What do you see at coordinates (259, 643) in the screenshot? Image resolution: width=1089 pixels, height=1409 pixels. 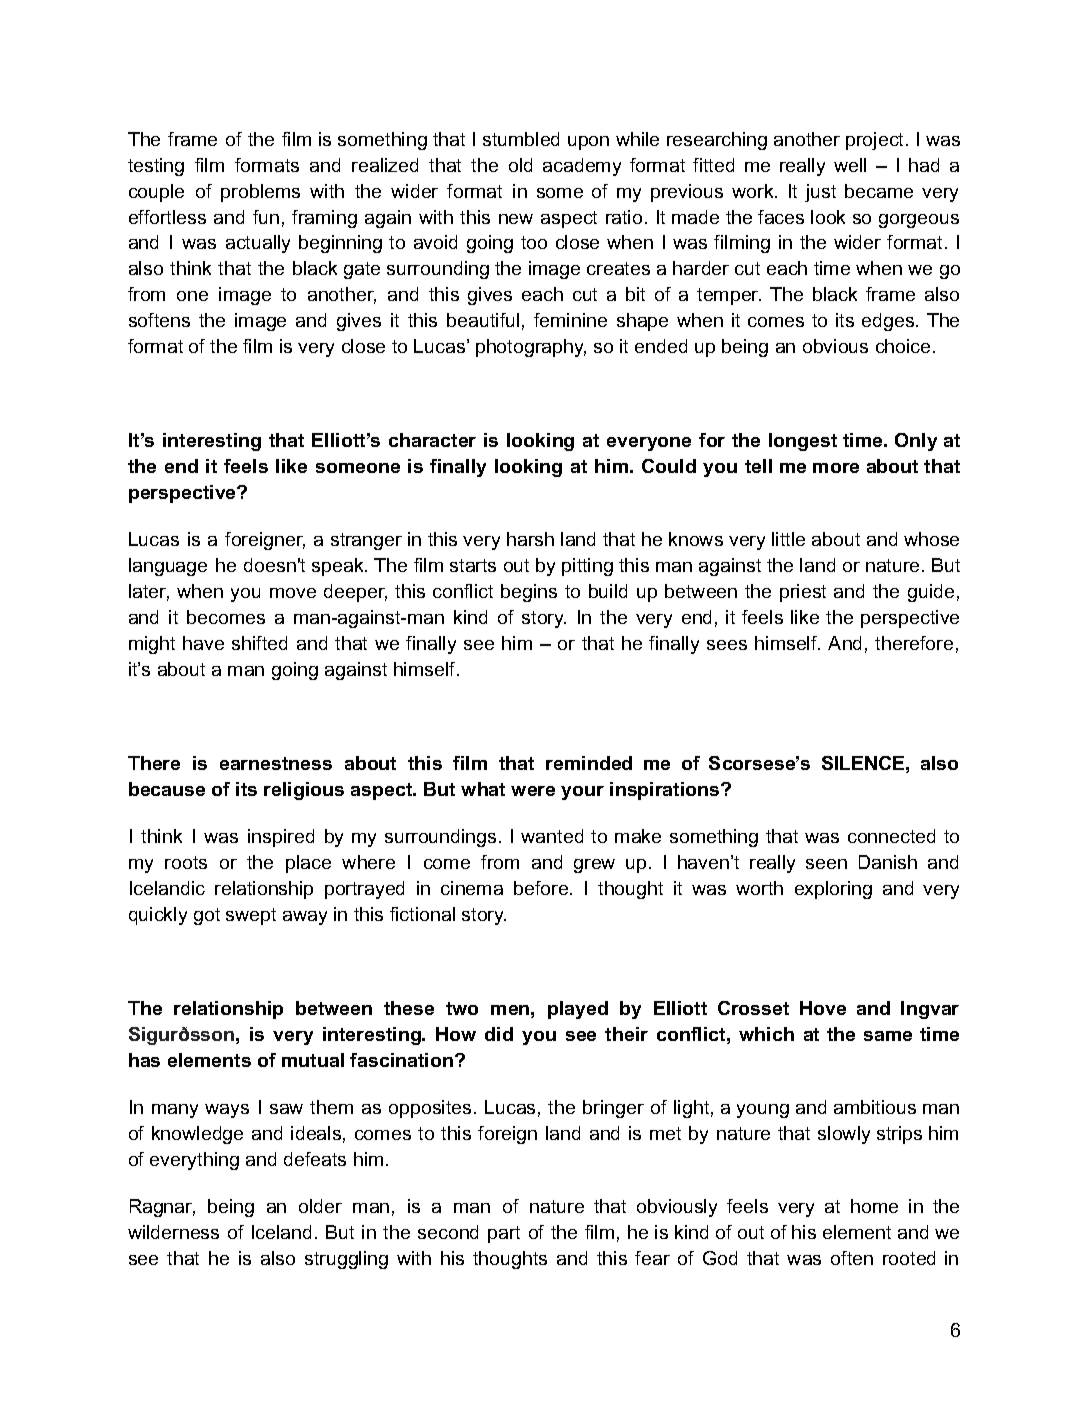 I see `shifted` at bounding box center [259, 643].
